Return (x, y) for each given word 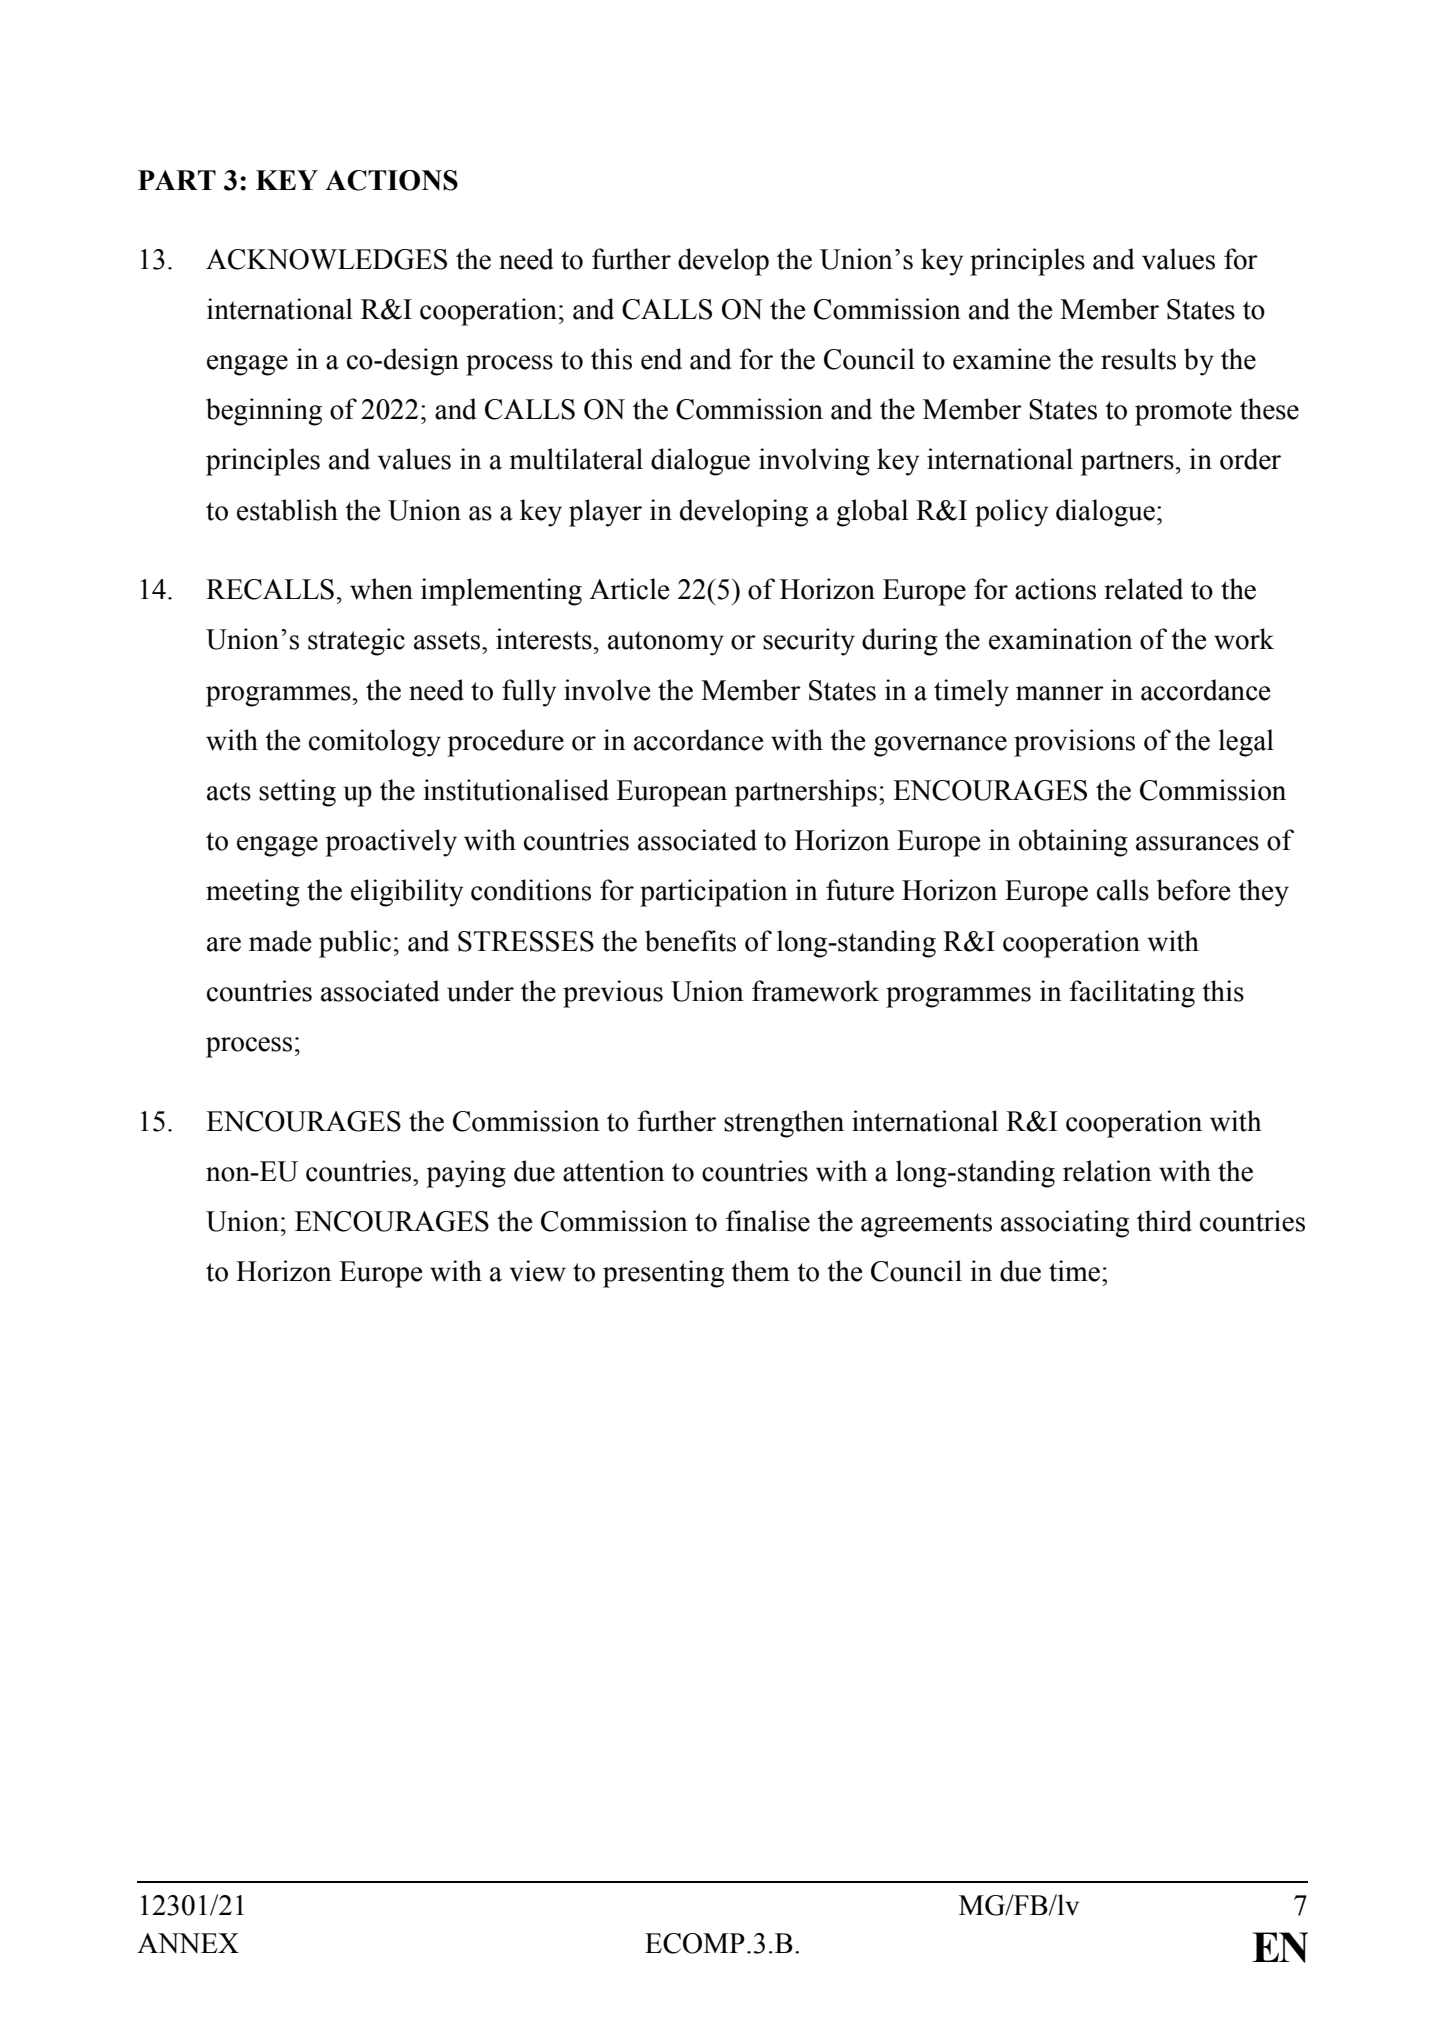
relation (1107, 1171)
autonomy (666, 643)
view (538, 1271)
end (661, 359)
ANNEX (188, 1943)
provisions (1074, 743)
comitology (375, 743)
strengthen (784, 1124)
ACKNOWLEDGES (326, 259)
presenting (663, 1274)
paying (466, 1174)
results (1138, 359)
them (760, 1271)
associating (1065, 1224)
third (1164, 1221)
